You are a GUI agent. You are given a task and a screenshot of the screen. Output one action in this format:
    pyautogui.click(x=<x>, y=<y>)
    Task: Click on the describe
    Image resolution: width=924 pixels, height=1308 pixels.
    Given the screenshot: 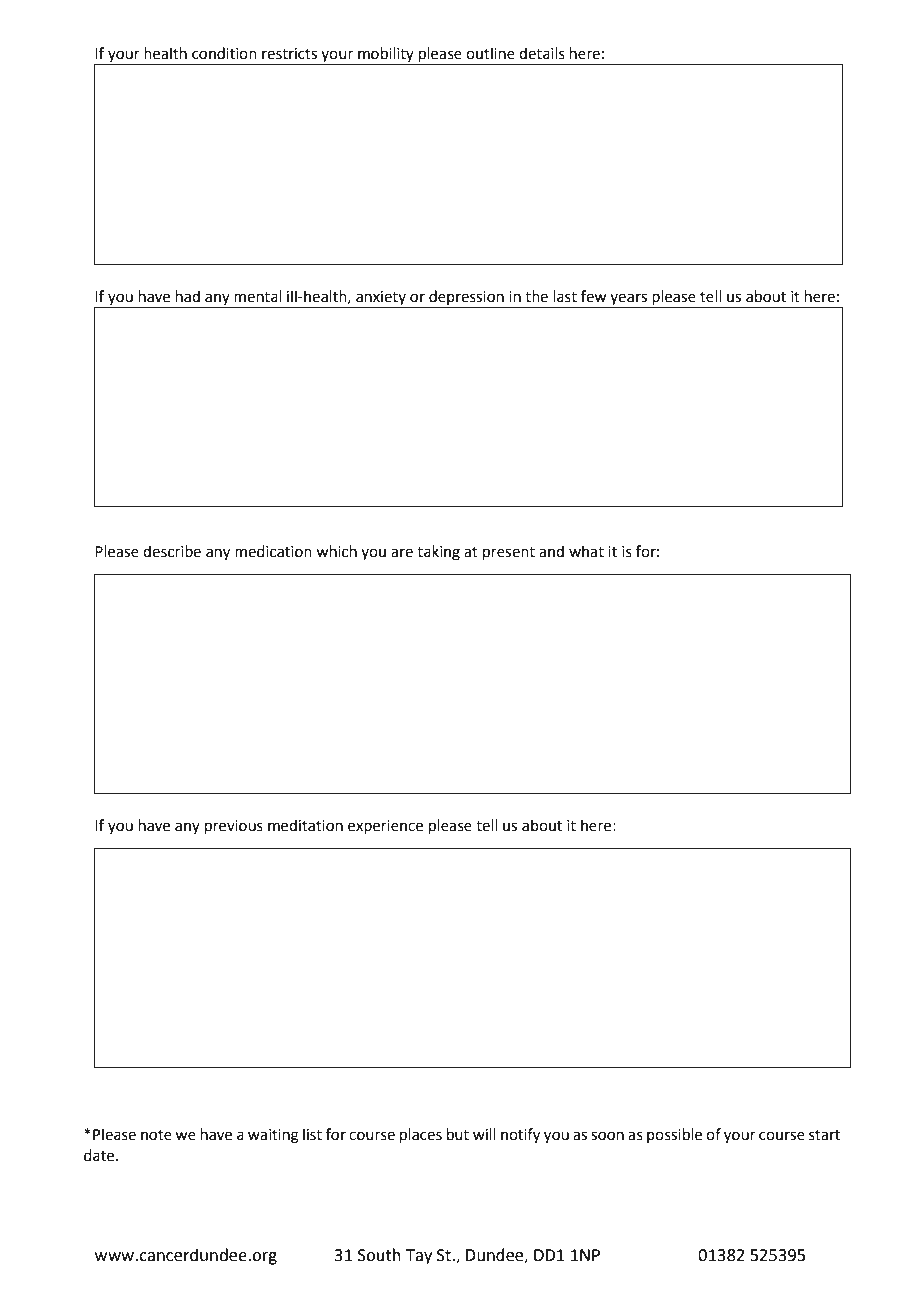 What is the action you would take?
    pyautogui.click(x=172, y=551)
